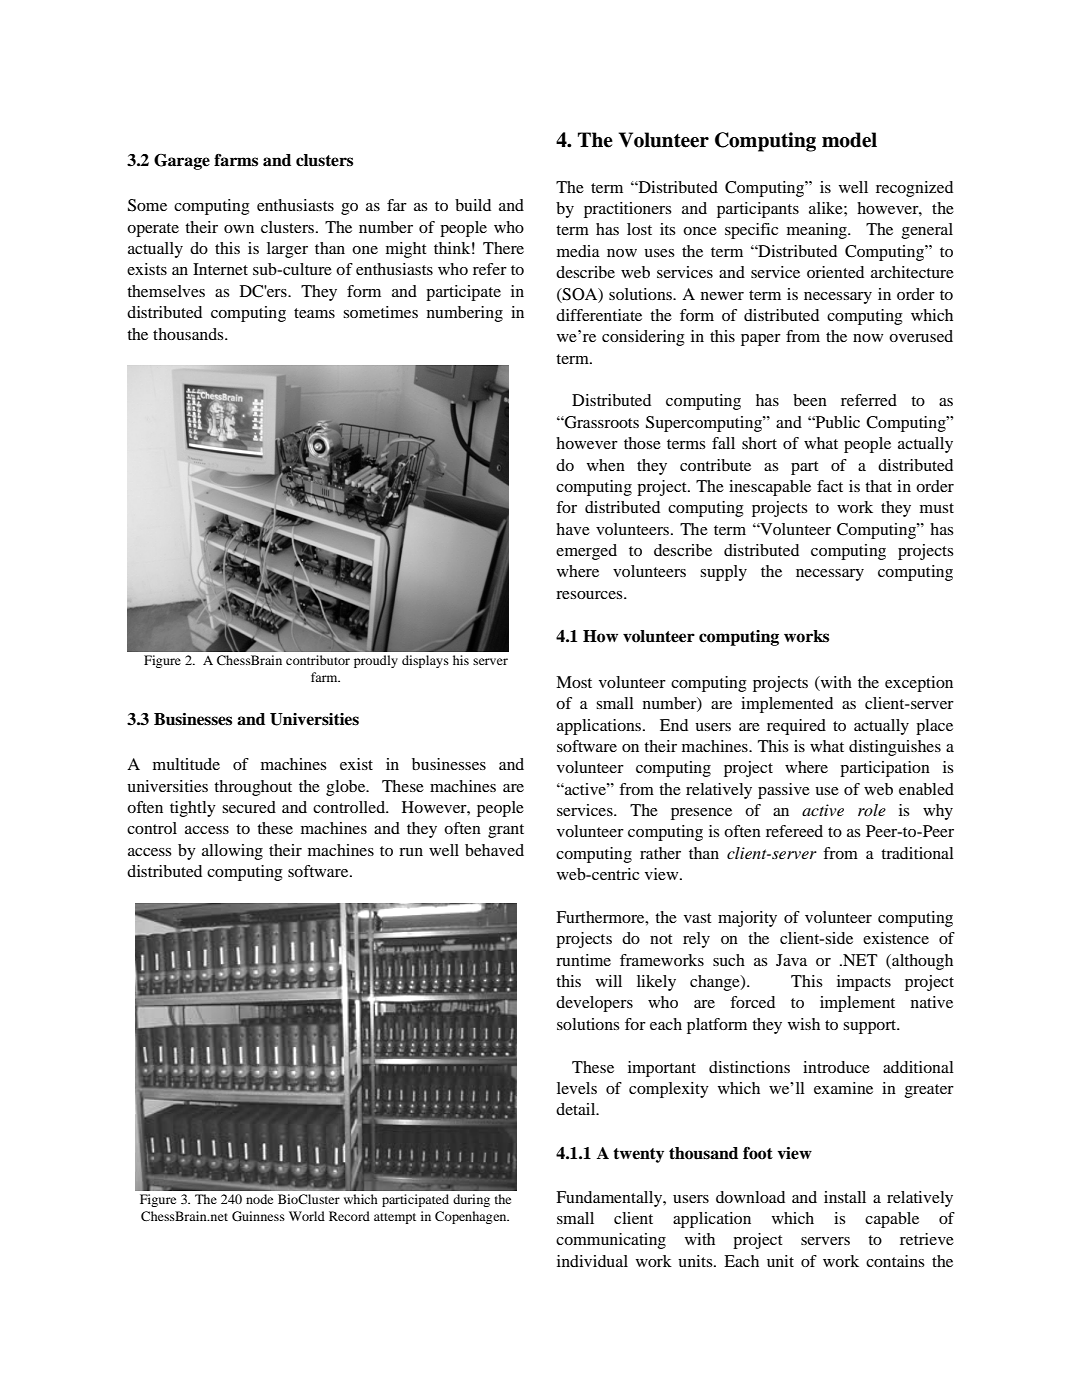 Image resolution: width=1081 pixels, height=1399 pixels. I want to click on emerged, so click(586, 552).
